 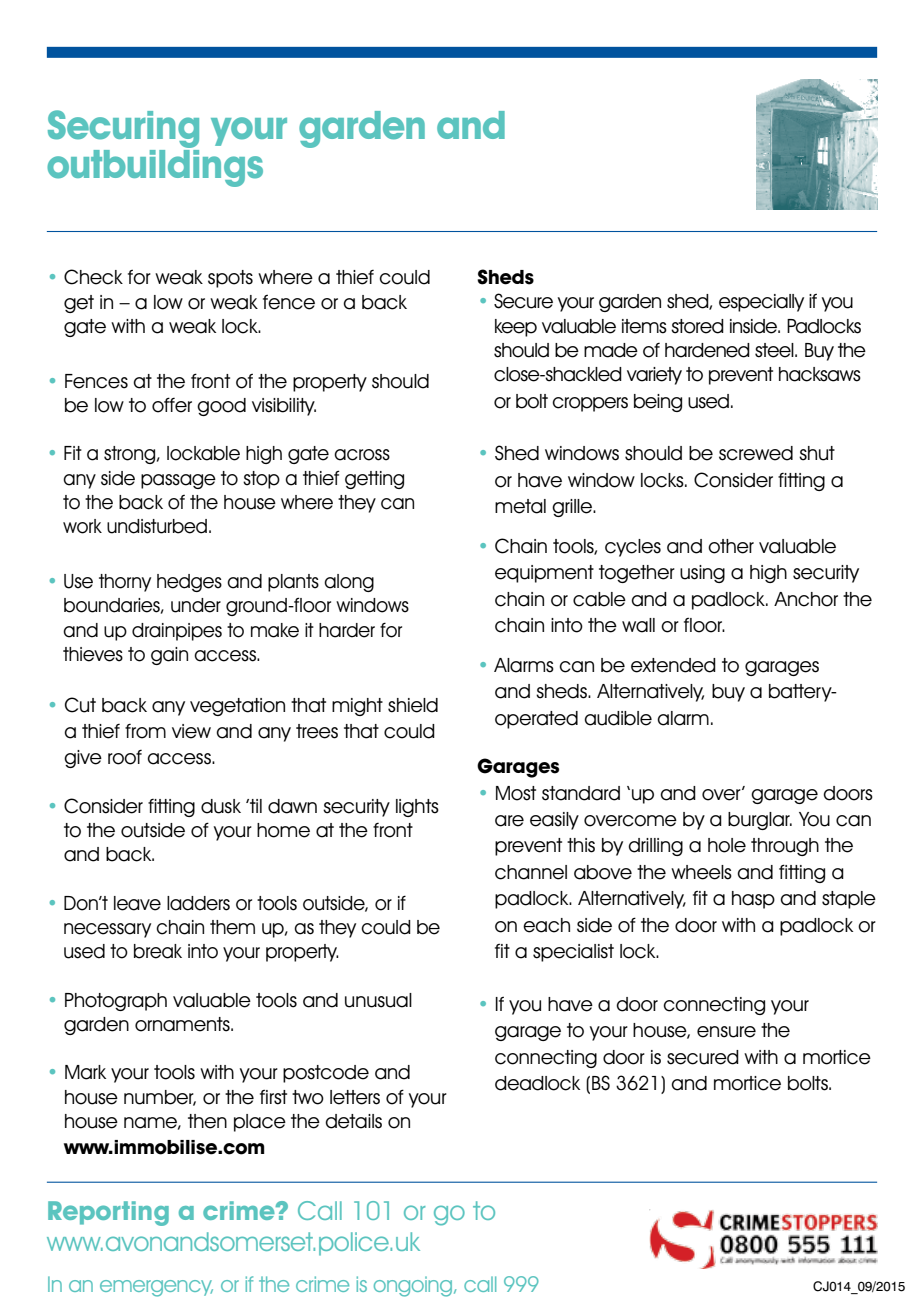 What do you see at coordinates (413, 705) in the page?
I see `shield` at bounding box center [413, 705].
